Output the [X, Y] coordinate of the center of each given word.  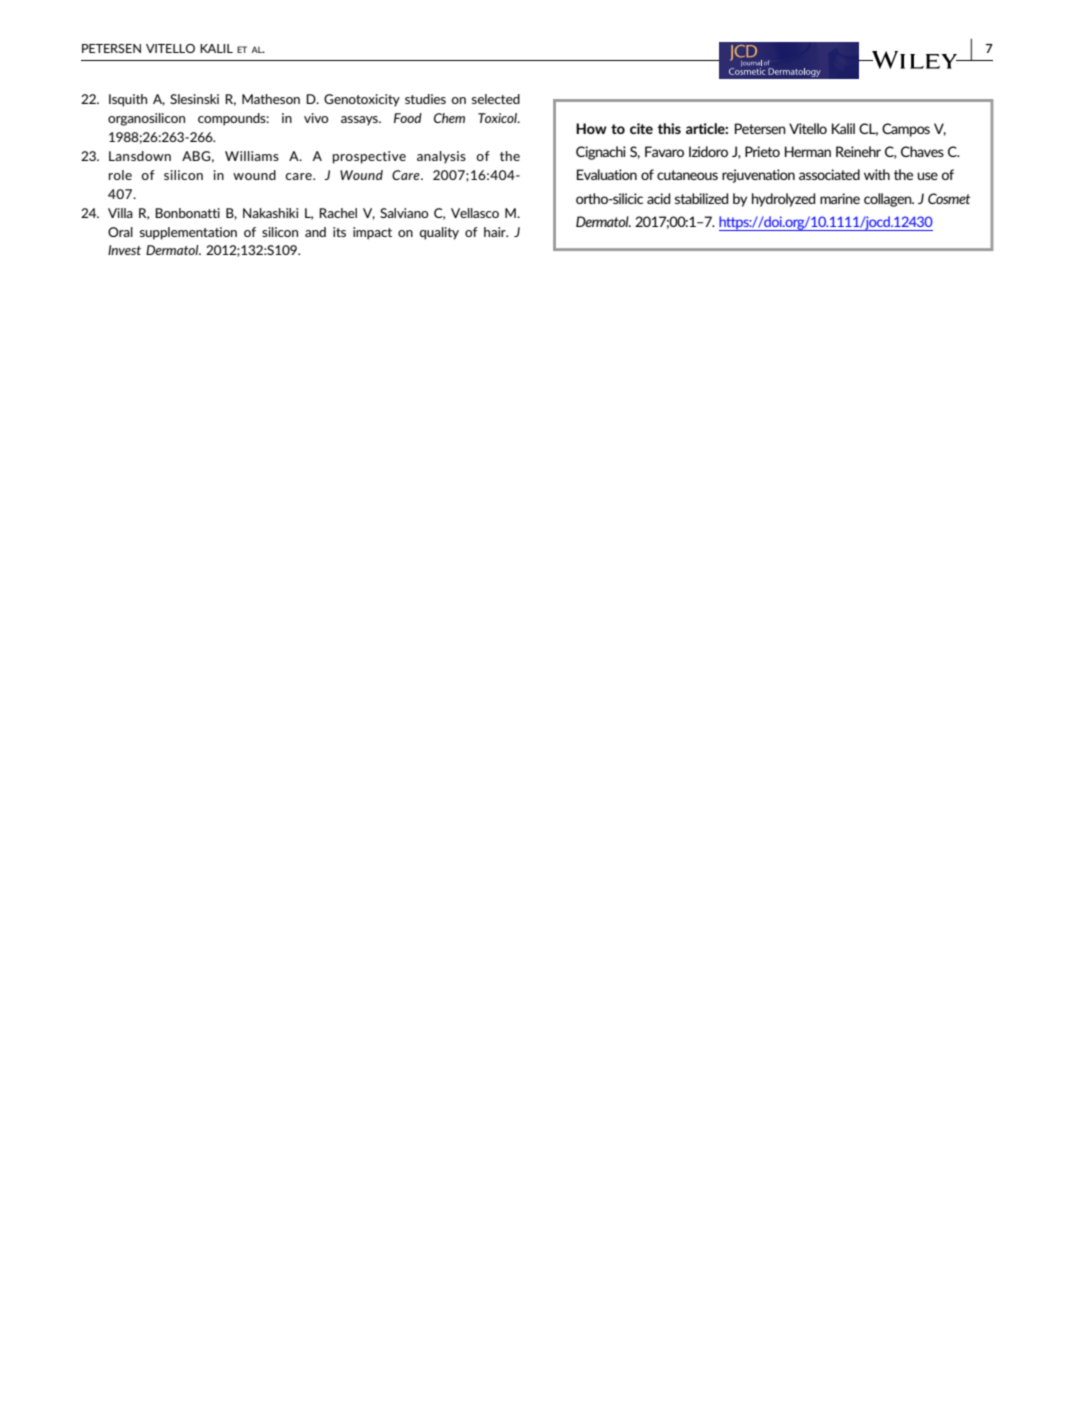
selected [496, 99]
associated [829, 174]
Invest [124, 250]
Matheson [271, 99]
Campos [906, 130]
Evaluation [607, 174]
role [120, 175]
